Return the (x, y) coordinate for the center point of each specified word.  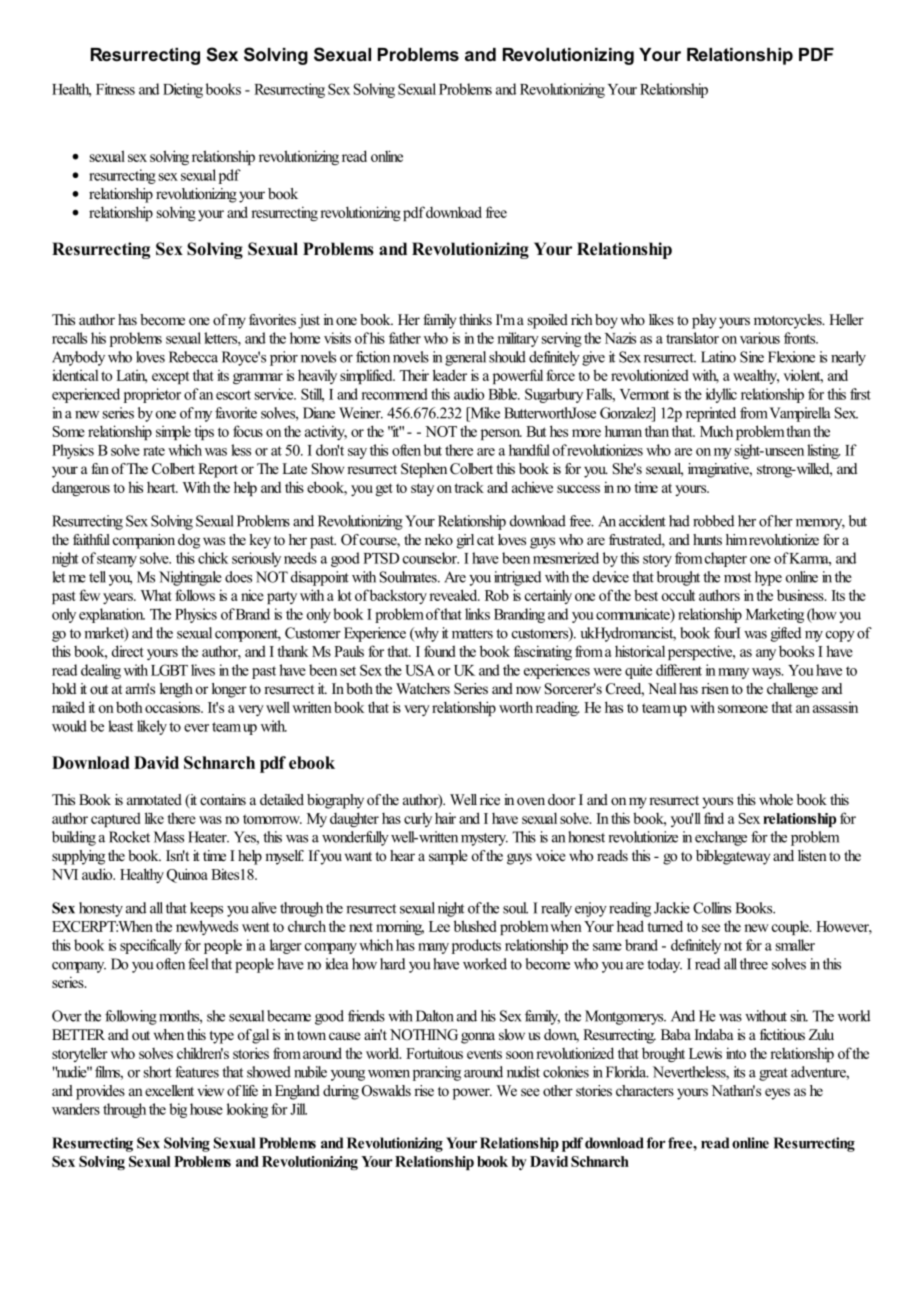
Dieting (183, 90)
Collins (712, 908)
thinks (475, 319)
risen (715, 688)
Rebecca (193, 357)
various (760, 338)
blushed (475, 926)
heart (162, 487)
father (405, 338)
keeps (206, 909)
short (158, 1072)
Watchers (423, 688)
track (469, 487)
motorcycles (789, 321)
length (176, 690)
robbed (713, 521)
